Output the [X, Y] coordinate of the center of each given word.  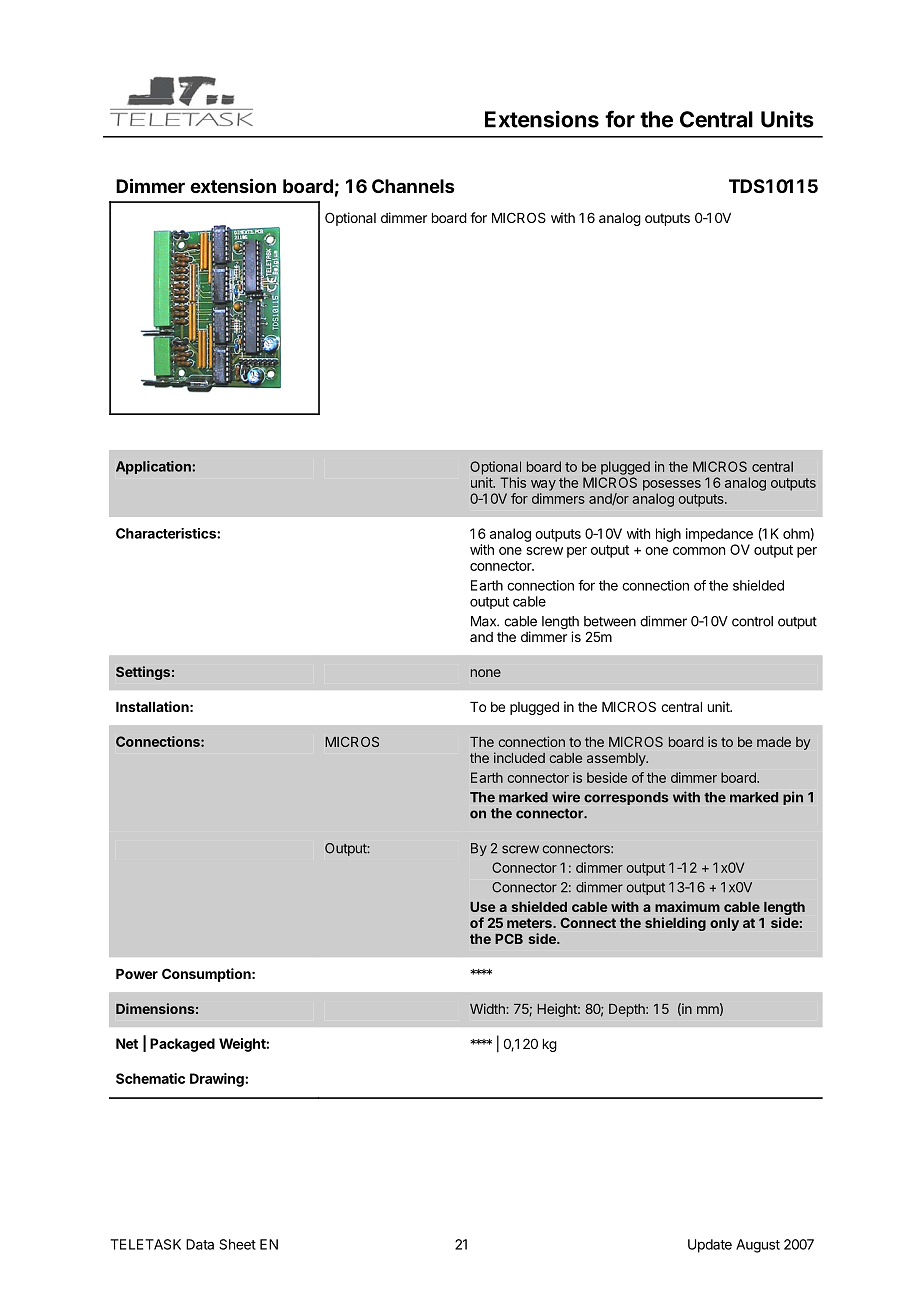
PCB [509, 938]
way [543, 485]
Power [137, 974]
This [513, 482]
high [668, 535]
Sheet [237, 1244]
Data [200, 1244]
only [724, 924]
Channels [413, 186]
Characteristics [167, 533]
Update [710, 1246]
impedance [719, 535]
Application [154, 468]
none [486, 673]
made [774, 742]
